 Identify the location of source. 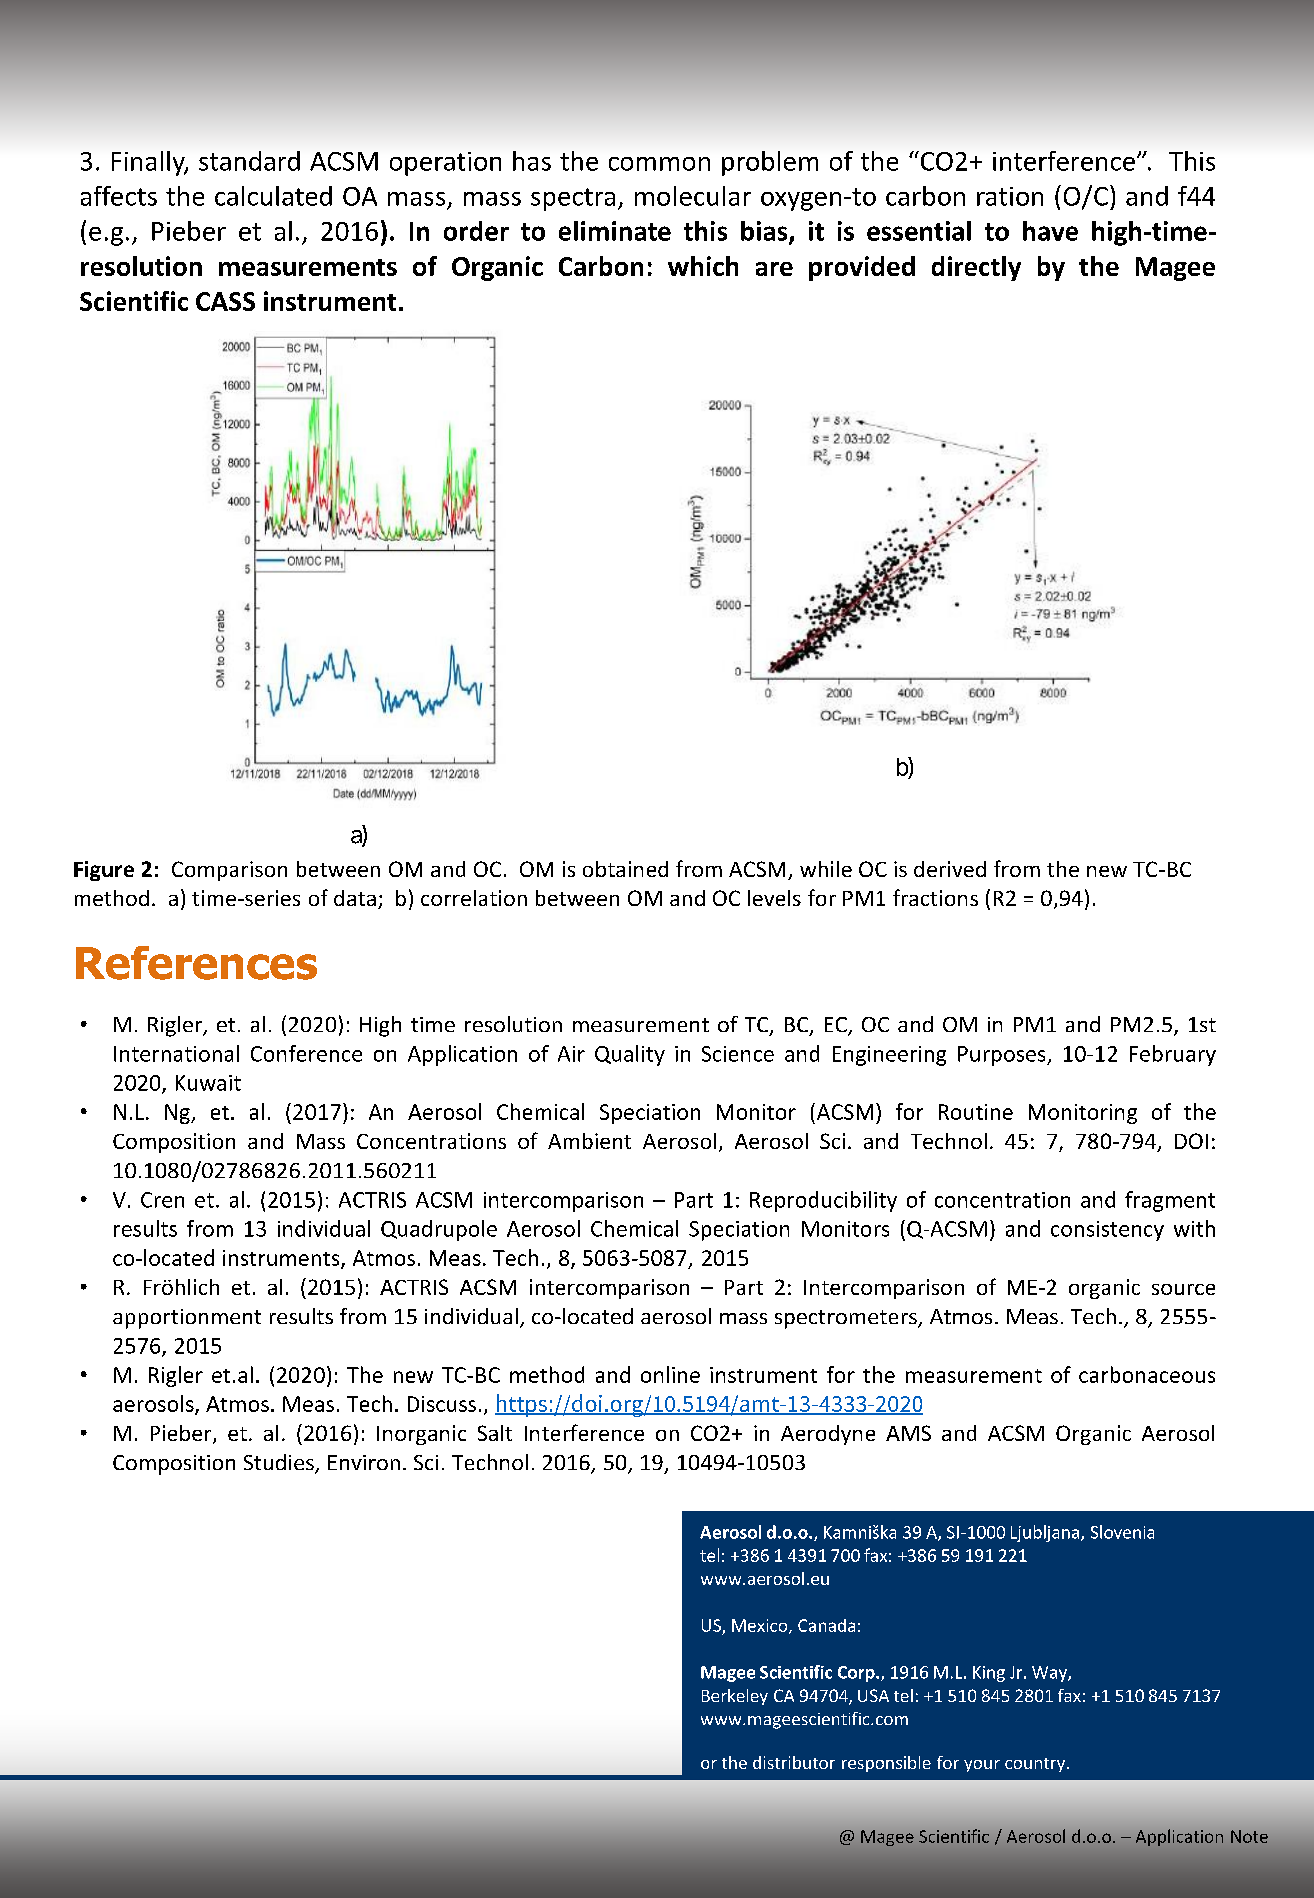
(1183, 1289).
